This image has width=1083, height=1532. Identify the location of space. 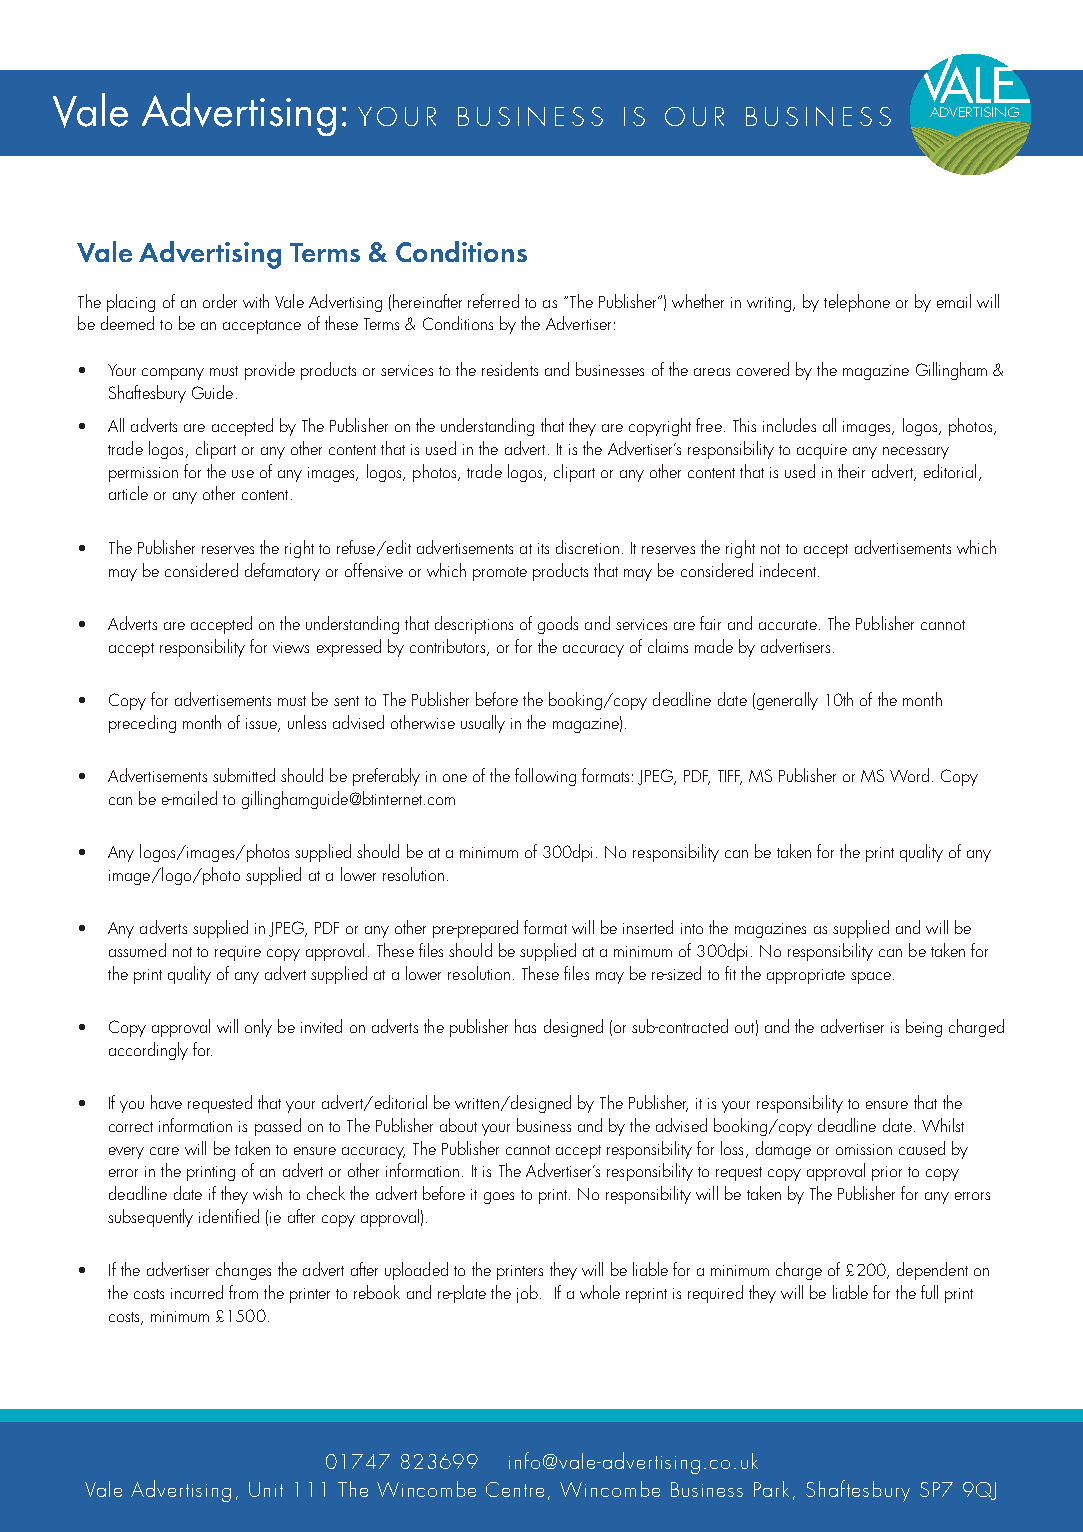
(871, 978).
